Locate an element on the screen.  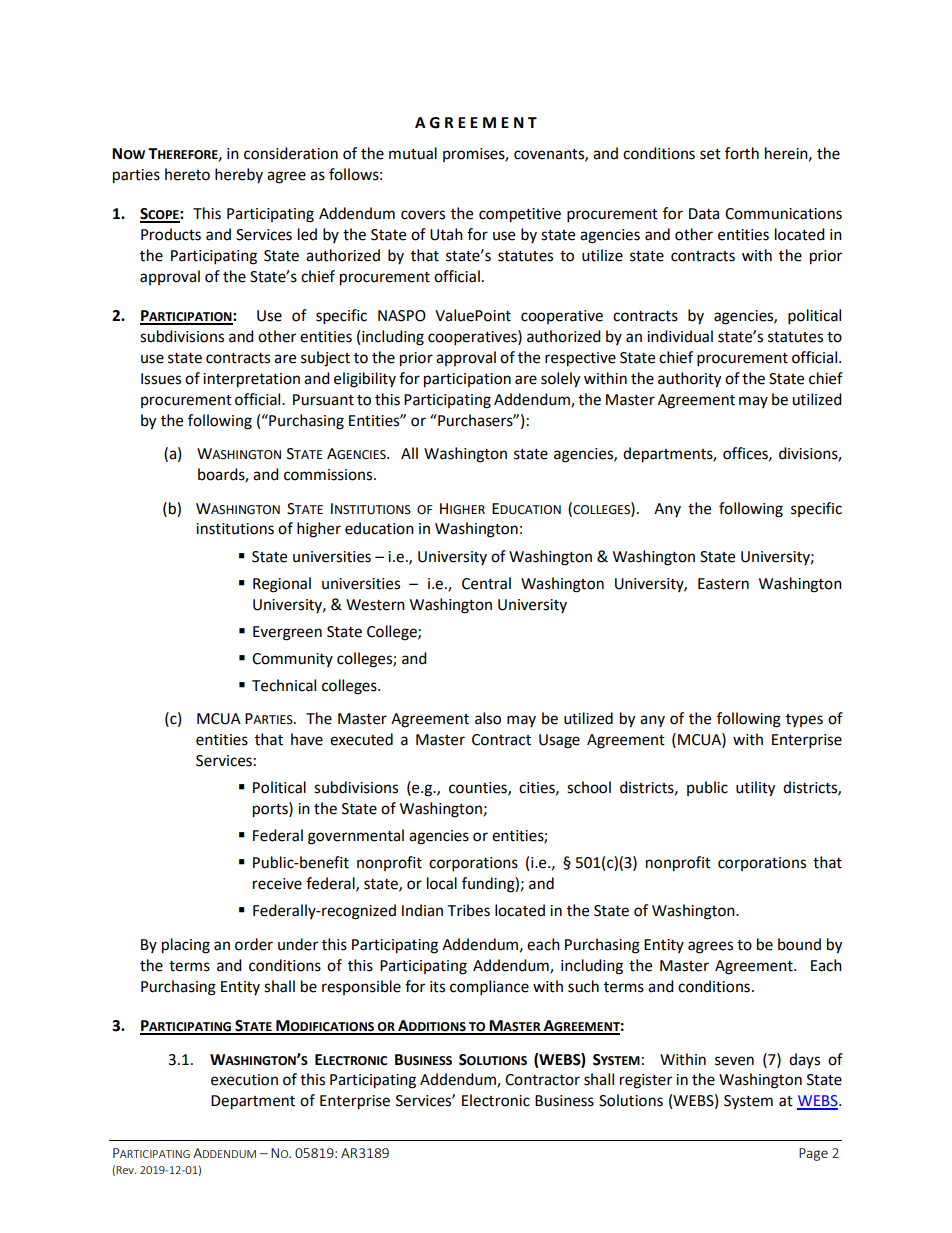
competitive is located at coordinates (520, 215).
